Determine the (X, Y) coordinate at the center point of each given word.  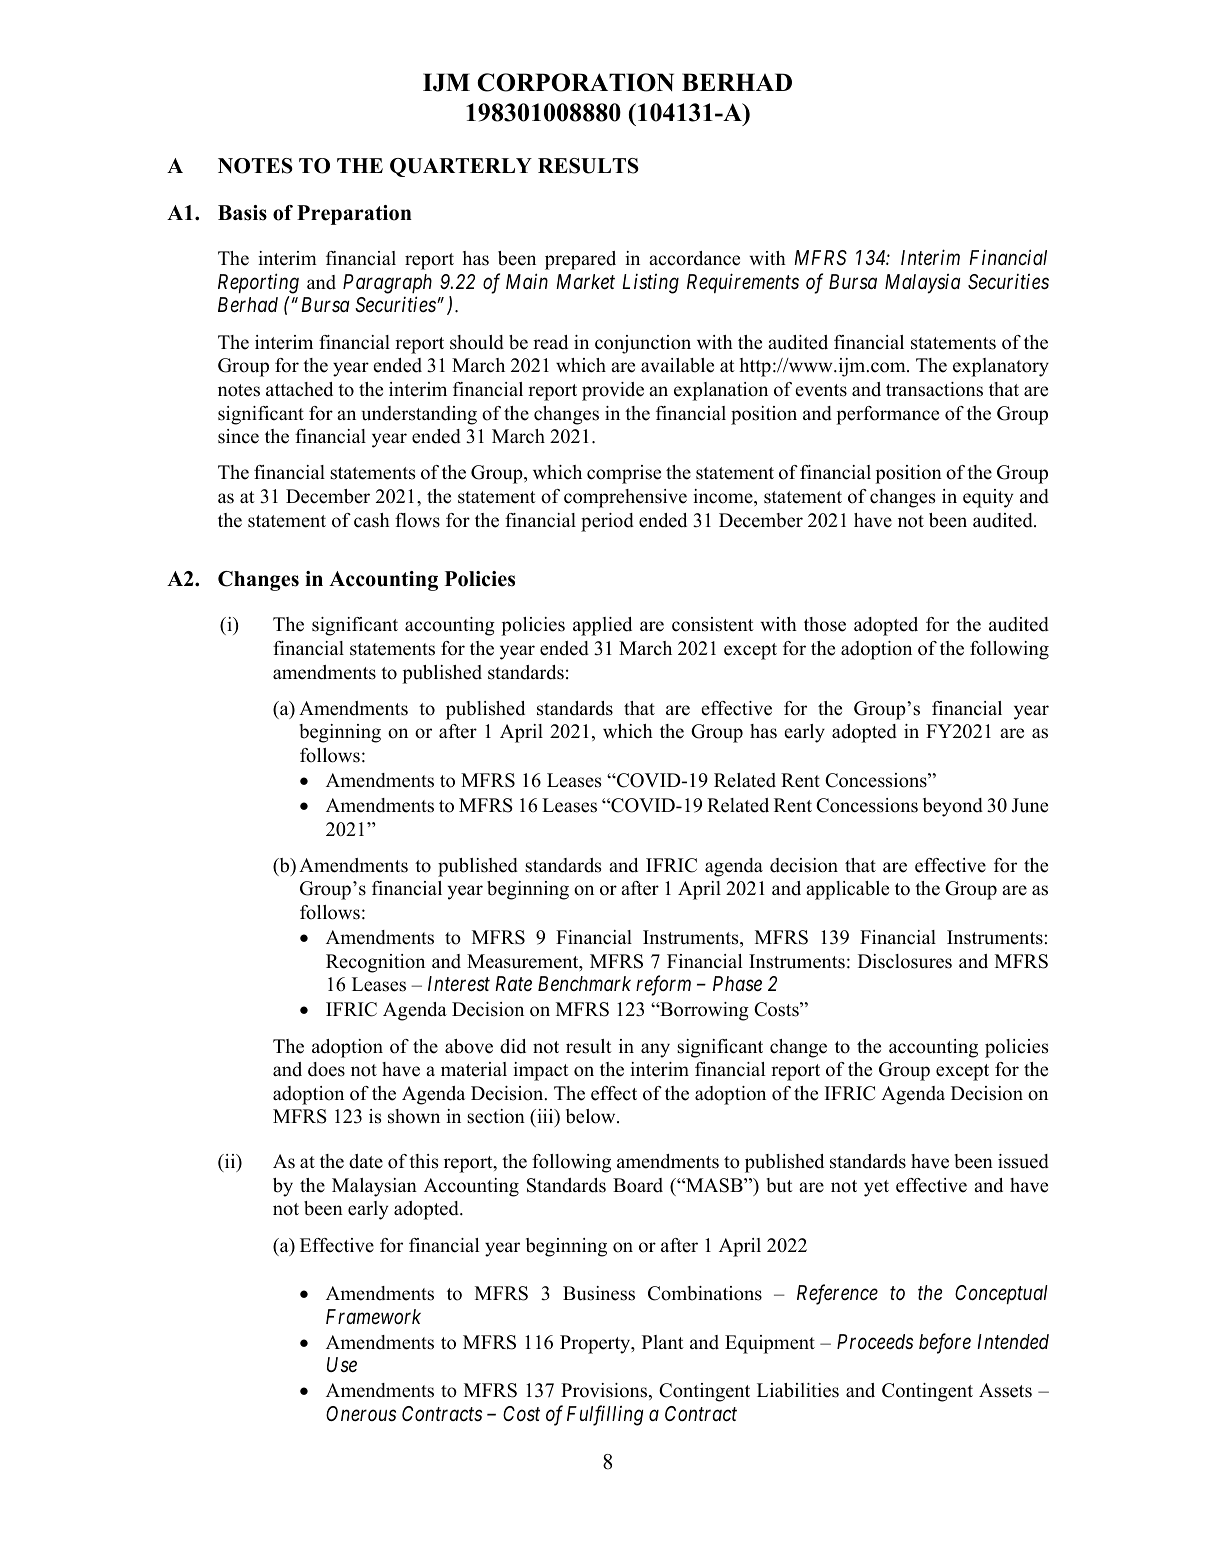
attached (299, 389)
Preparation (354, 215)
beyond (953, 807)
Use (342, 1364)
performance (887, 415)
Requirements (743, 283)
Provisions (605, 1391)
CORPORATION (575, 82)
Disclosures (905, 961)
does (326, 1069)
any (655, 1050)
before (945, 1343)
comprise (624, 474)
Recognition (375, 963)
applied (602, 626)
